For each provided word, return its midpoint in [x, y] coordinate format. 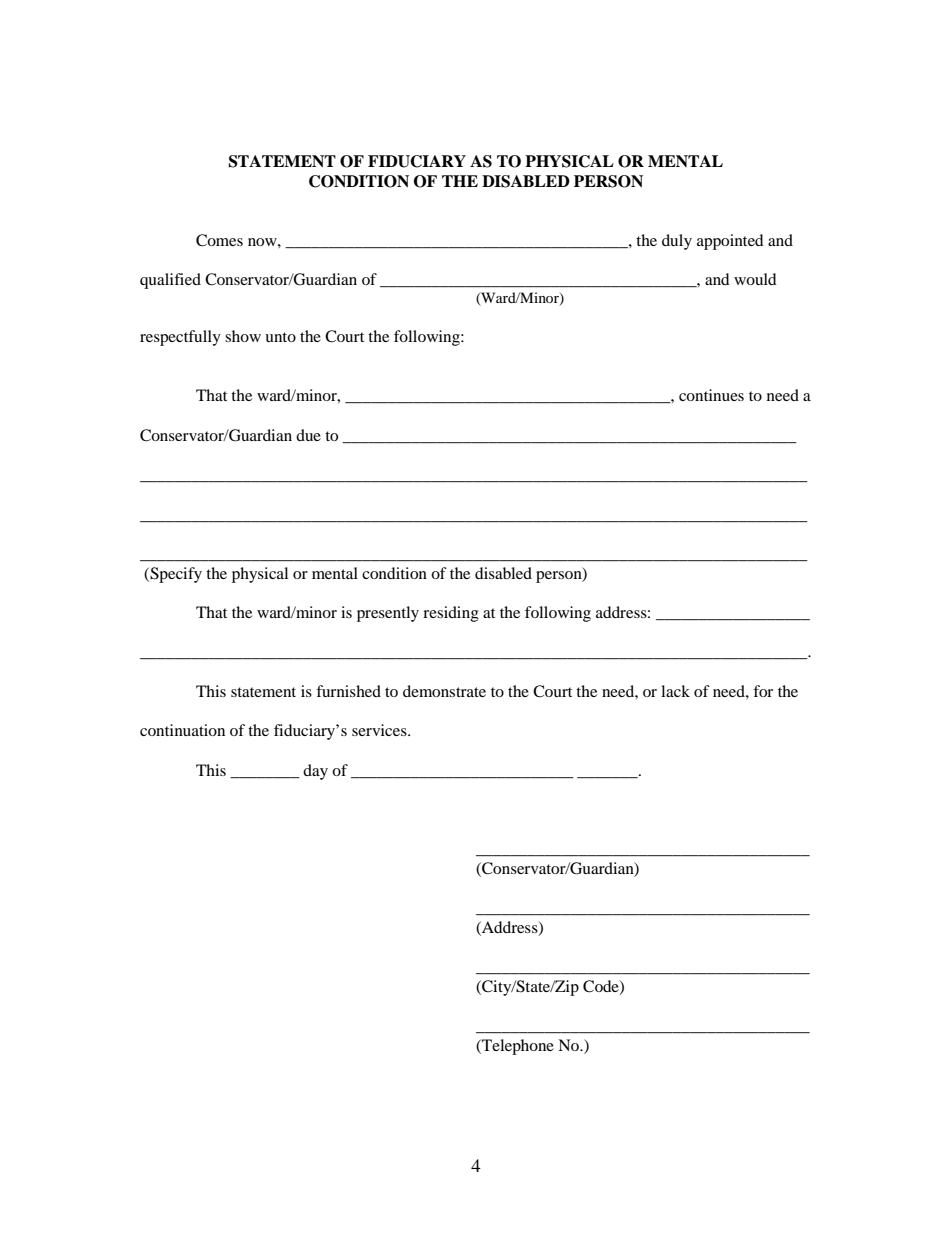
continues [711, 395]
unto [280, 337]
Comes [219, 240]
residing [451, 614]
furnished [348, 691]
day [315, 772]
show [243, 336]
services [380, 730]
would [755, 279]
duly [677, 242]
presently [388, 614]
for [763, 691]
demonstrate [444, 691]
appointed [730, 242]
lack [675, 691]
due [308, 435]
